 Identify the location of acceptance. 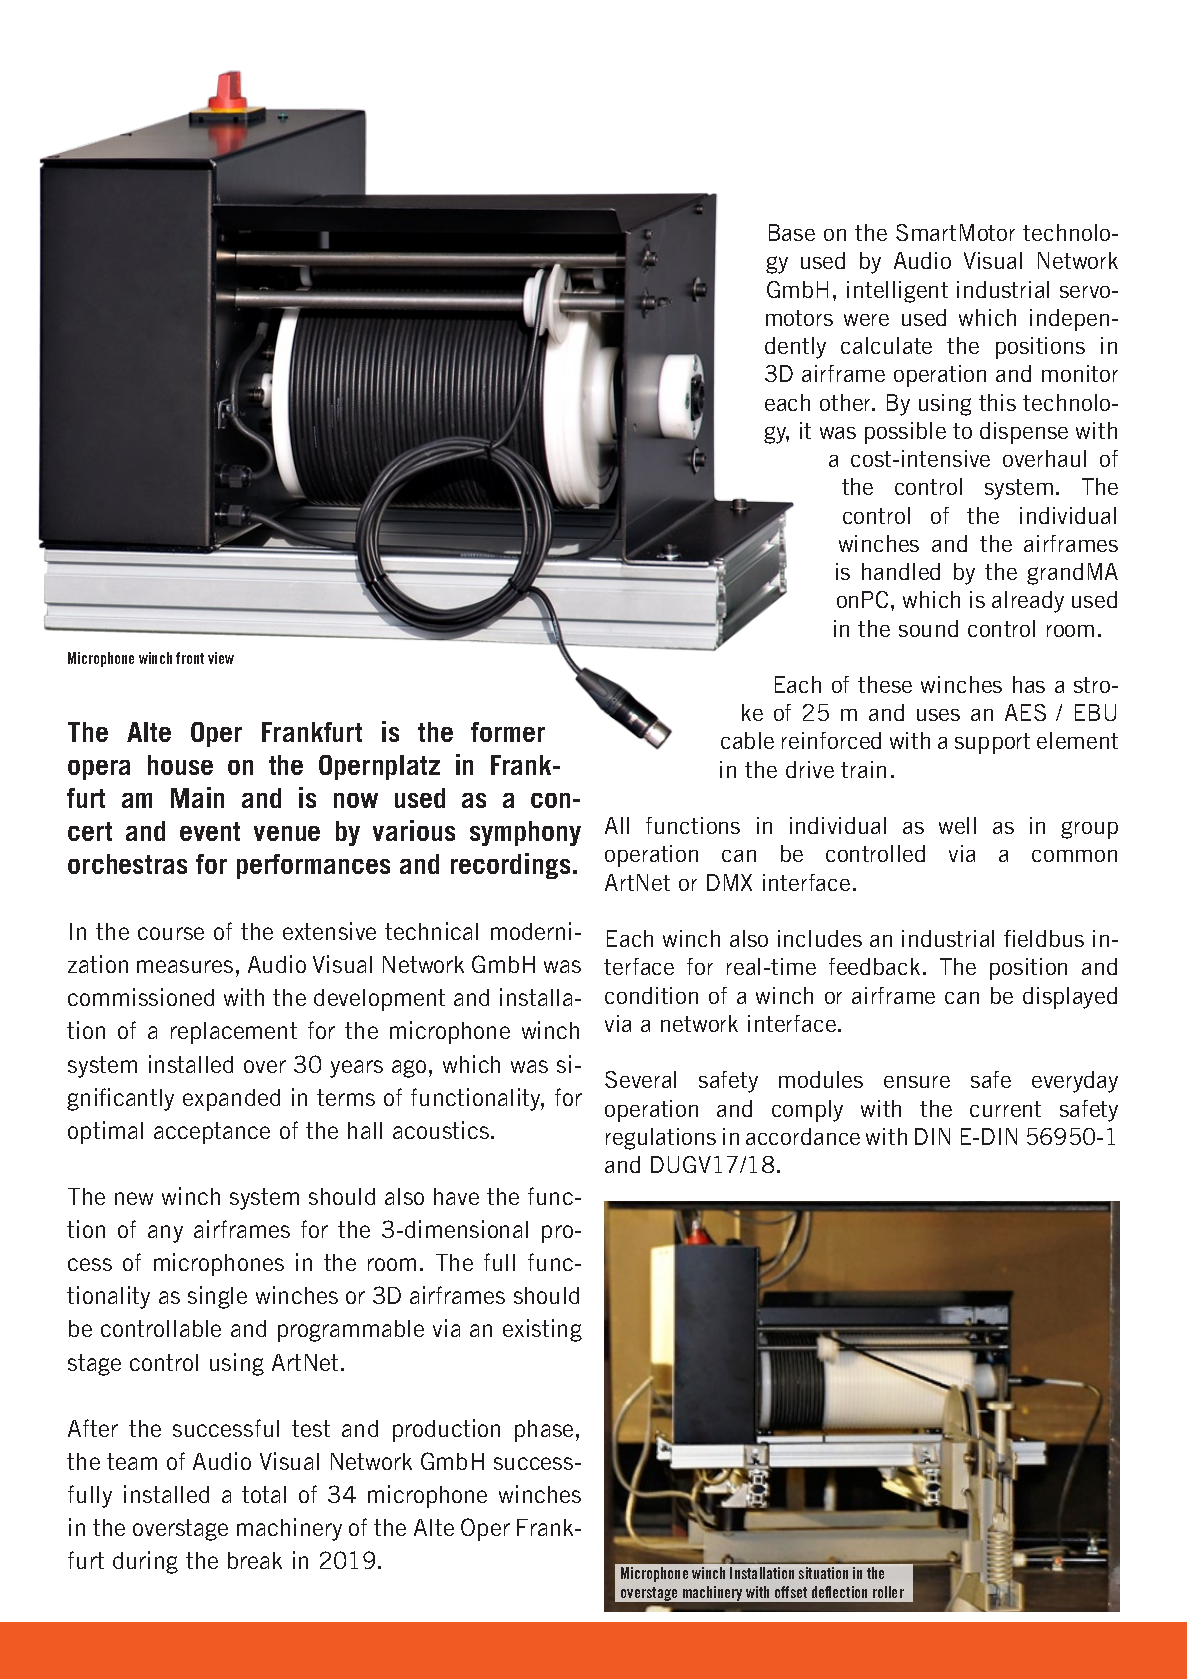
(212, 1133).
